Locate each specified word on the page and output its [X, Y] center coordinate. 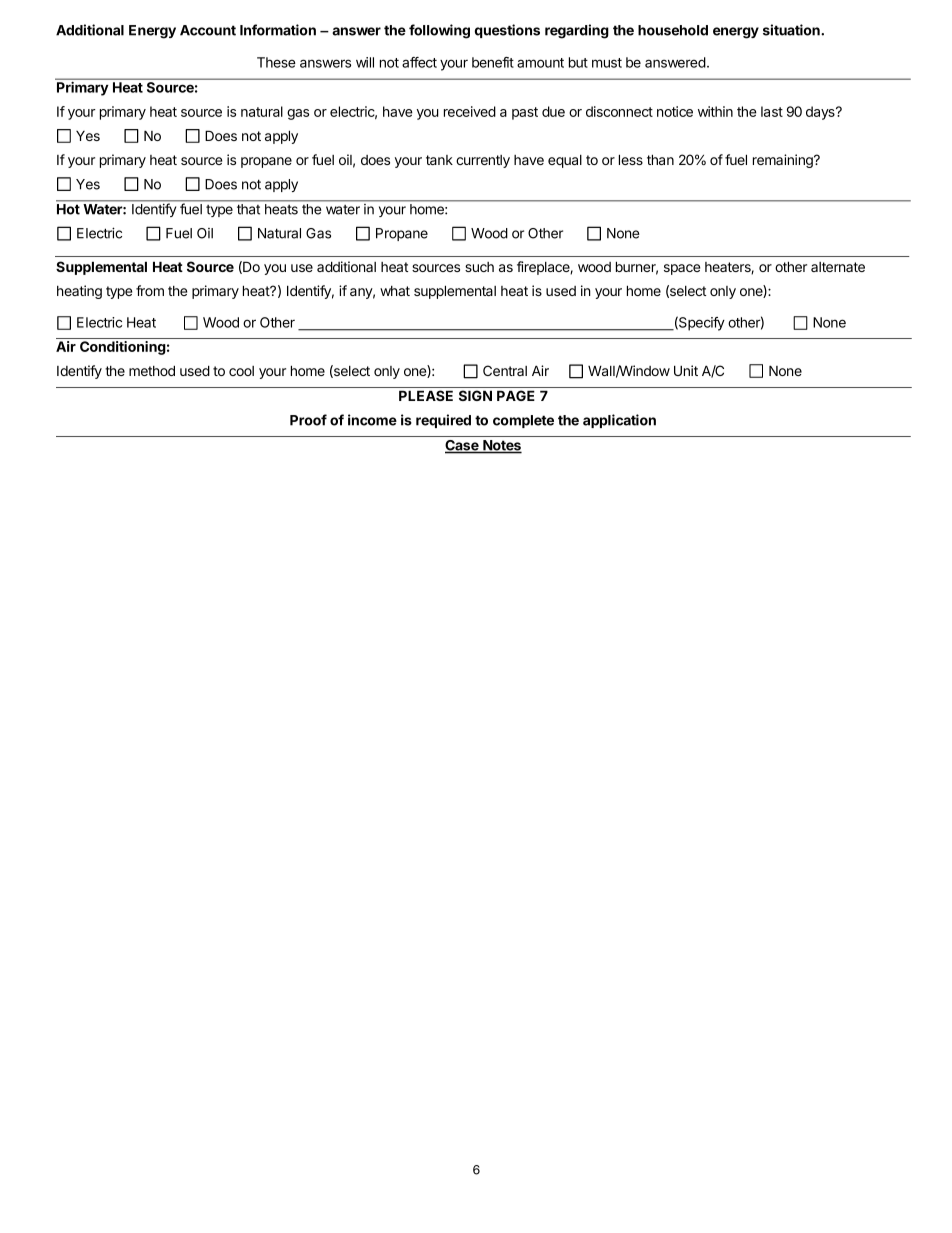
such [479, 267]
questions [507, 31]
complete [523, 421]
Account [208, 30]
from [150, 290]
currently [483, 161]
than [660, 159]
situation [792, 30]
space [682, 269]
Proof [308, 420]
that [248, 209]
